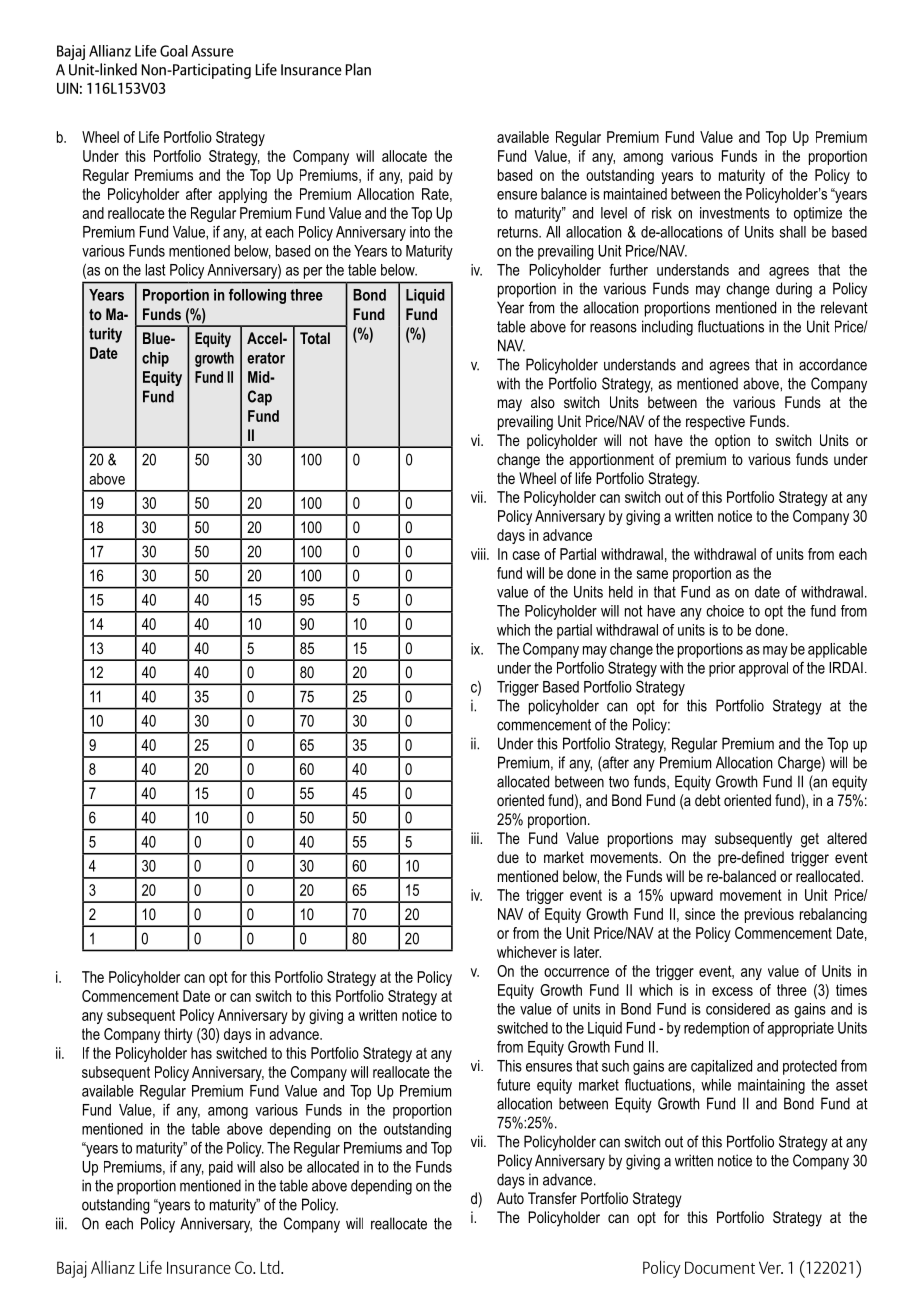 Image resolution: width=924 pixels, height=1308 pixels. I want to click on Plan, so click(358, 69).
